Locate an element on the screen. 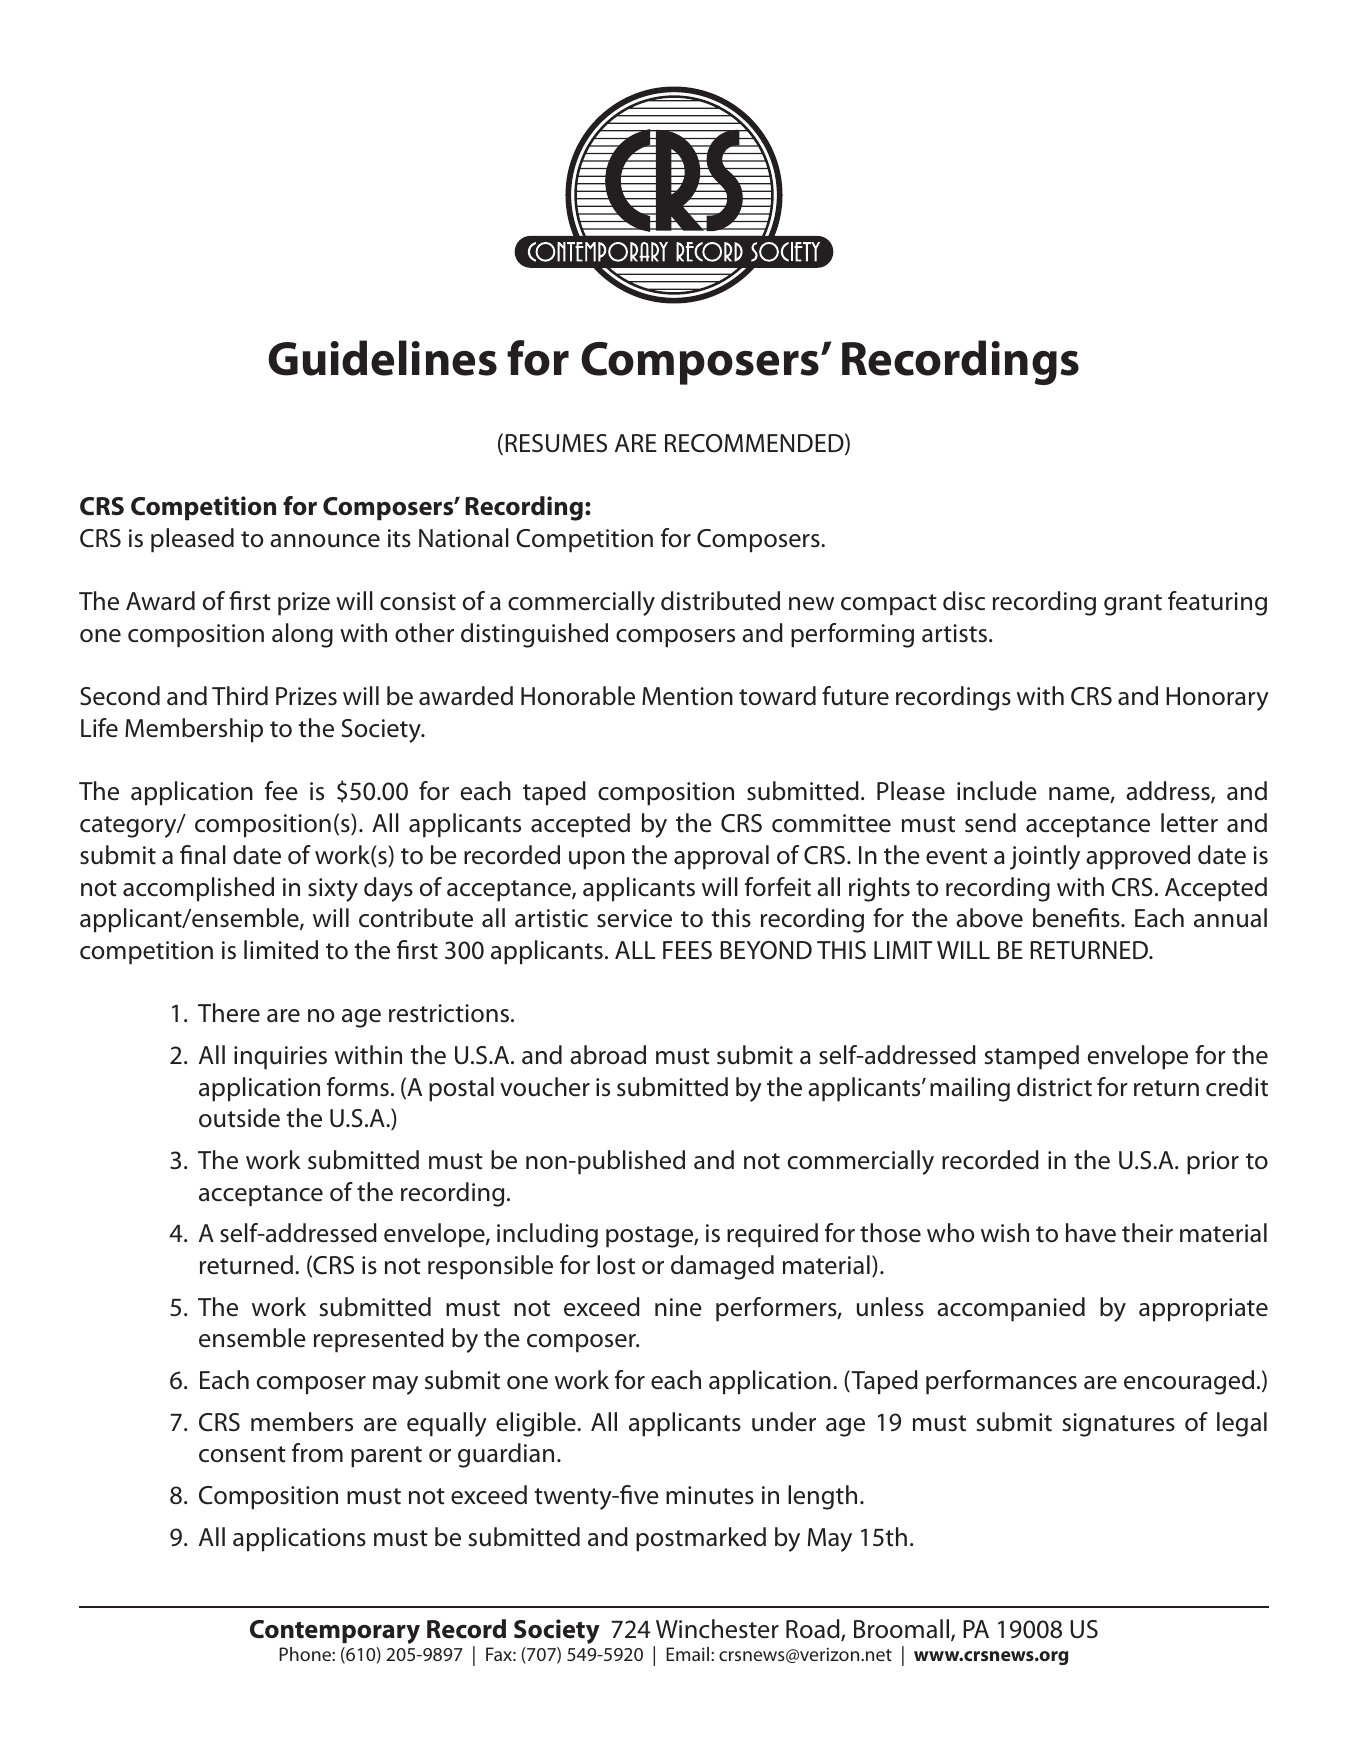 The image size is (1348, 1744). stamped is located at coordinates (1032, 1057).
